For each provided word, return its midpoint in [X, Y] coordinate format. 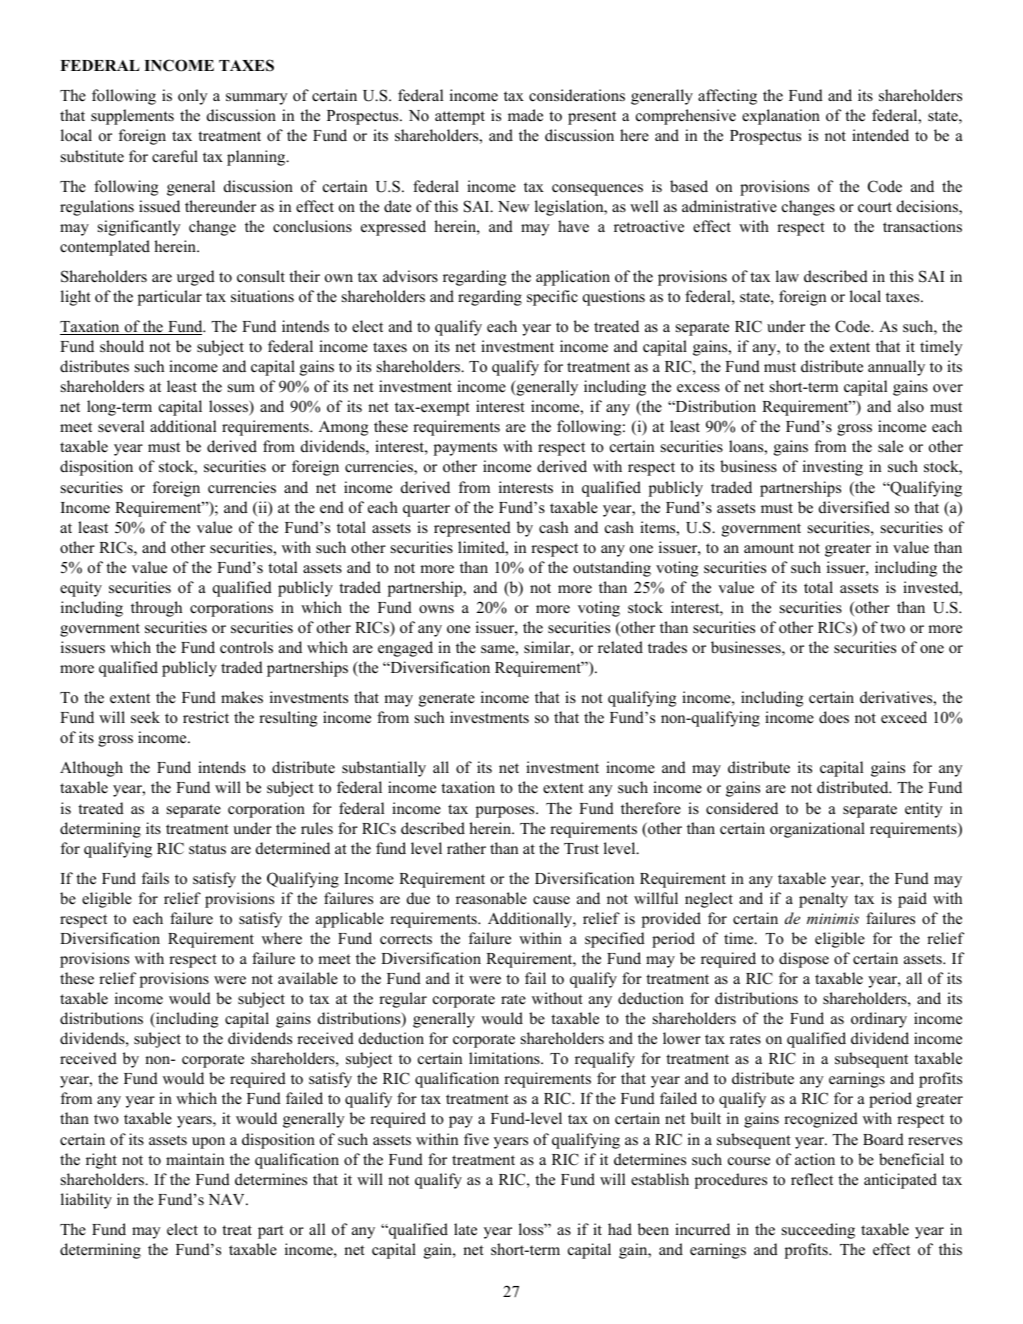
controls [246, 647]
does [834, 717]
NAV [228, 1199]
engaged [405, 649]
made [525, 115]
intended [880, 135]
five [476, 1139]
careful [175, 156]
